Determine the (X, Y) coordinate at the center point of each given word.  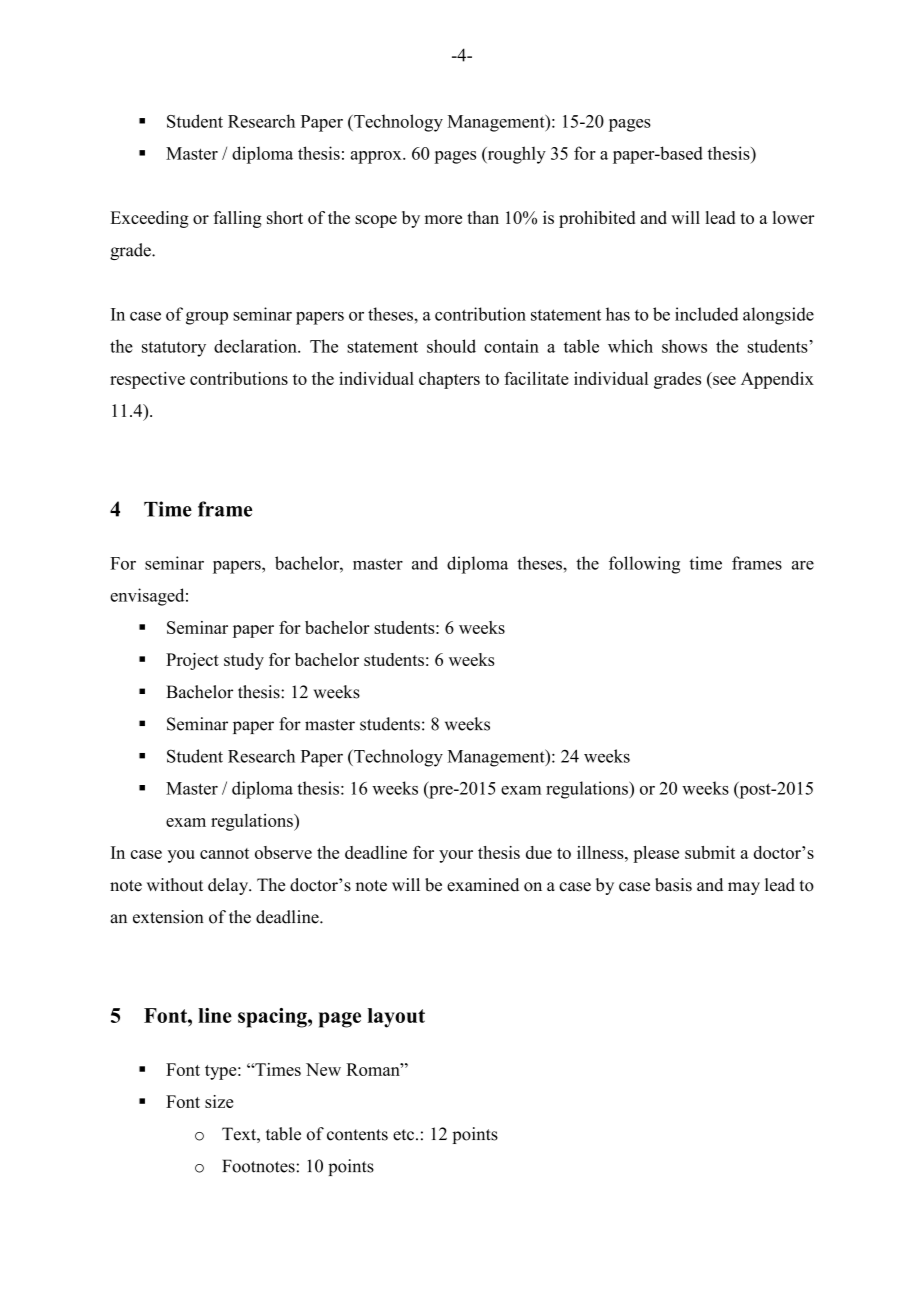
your (456, 856)
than (483, 217)
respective (147, 380)
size (219, 1101)
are (803, 565)
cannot (224, 853)
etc (405, 1135)
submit (710, 852)
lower (793, 217)
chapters (449, 380)
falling (238, 219)
